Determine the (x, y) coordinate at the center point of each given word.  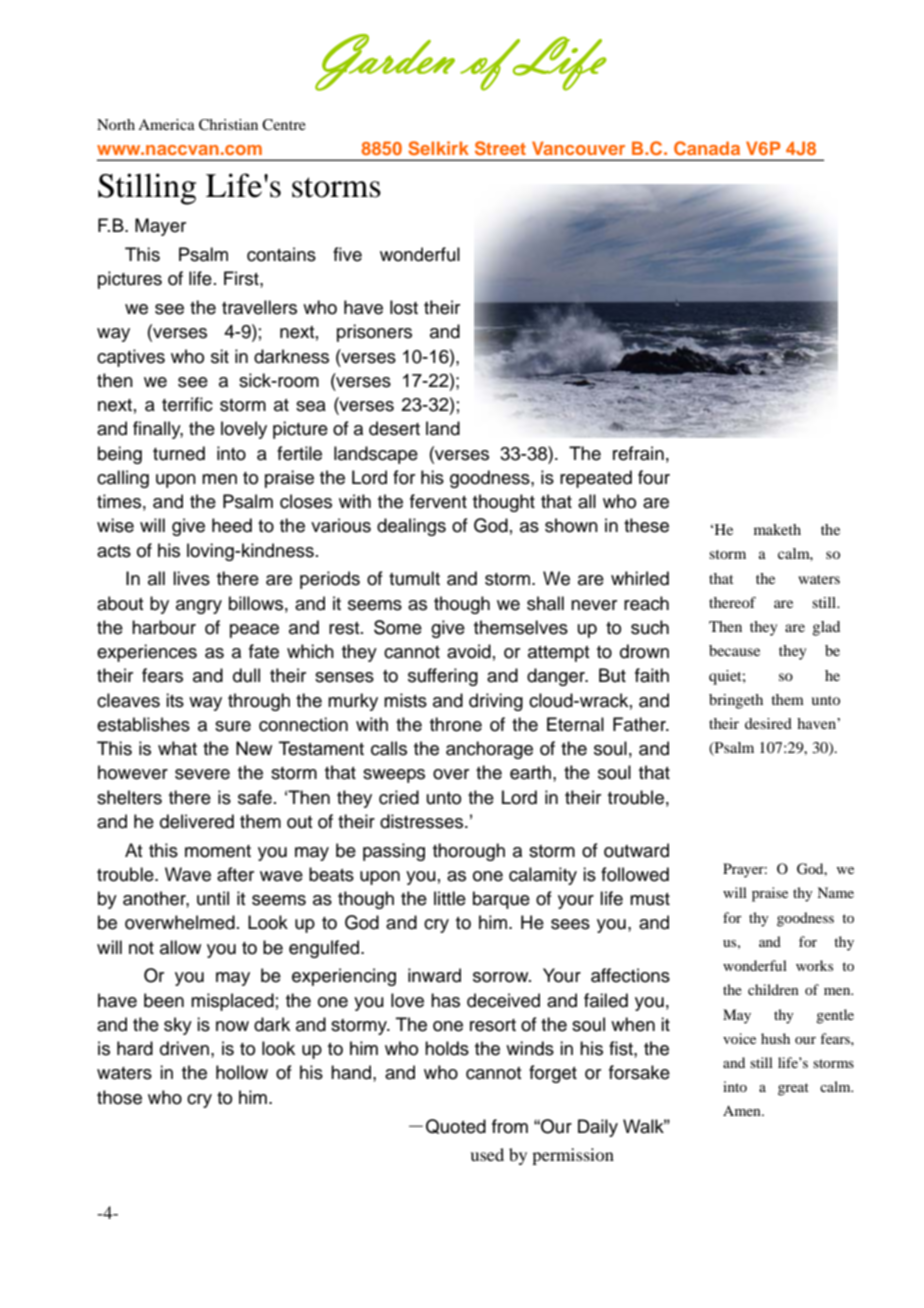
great (793, 1089)
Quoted (456, 1126)
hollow (242, 1072)
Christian (228, 125)
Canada (707, 148)
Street (500, 148)
